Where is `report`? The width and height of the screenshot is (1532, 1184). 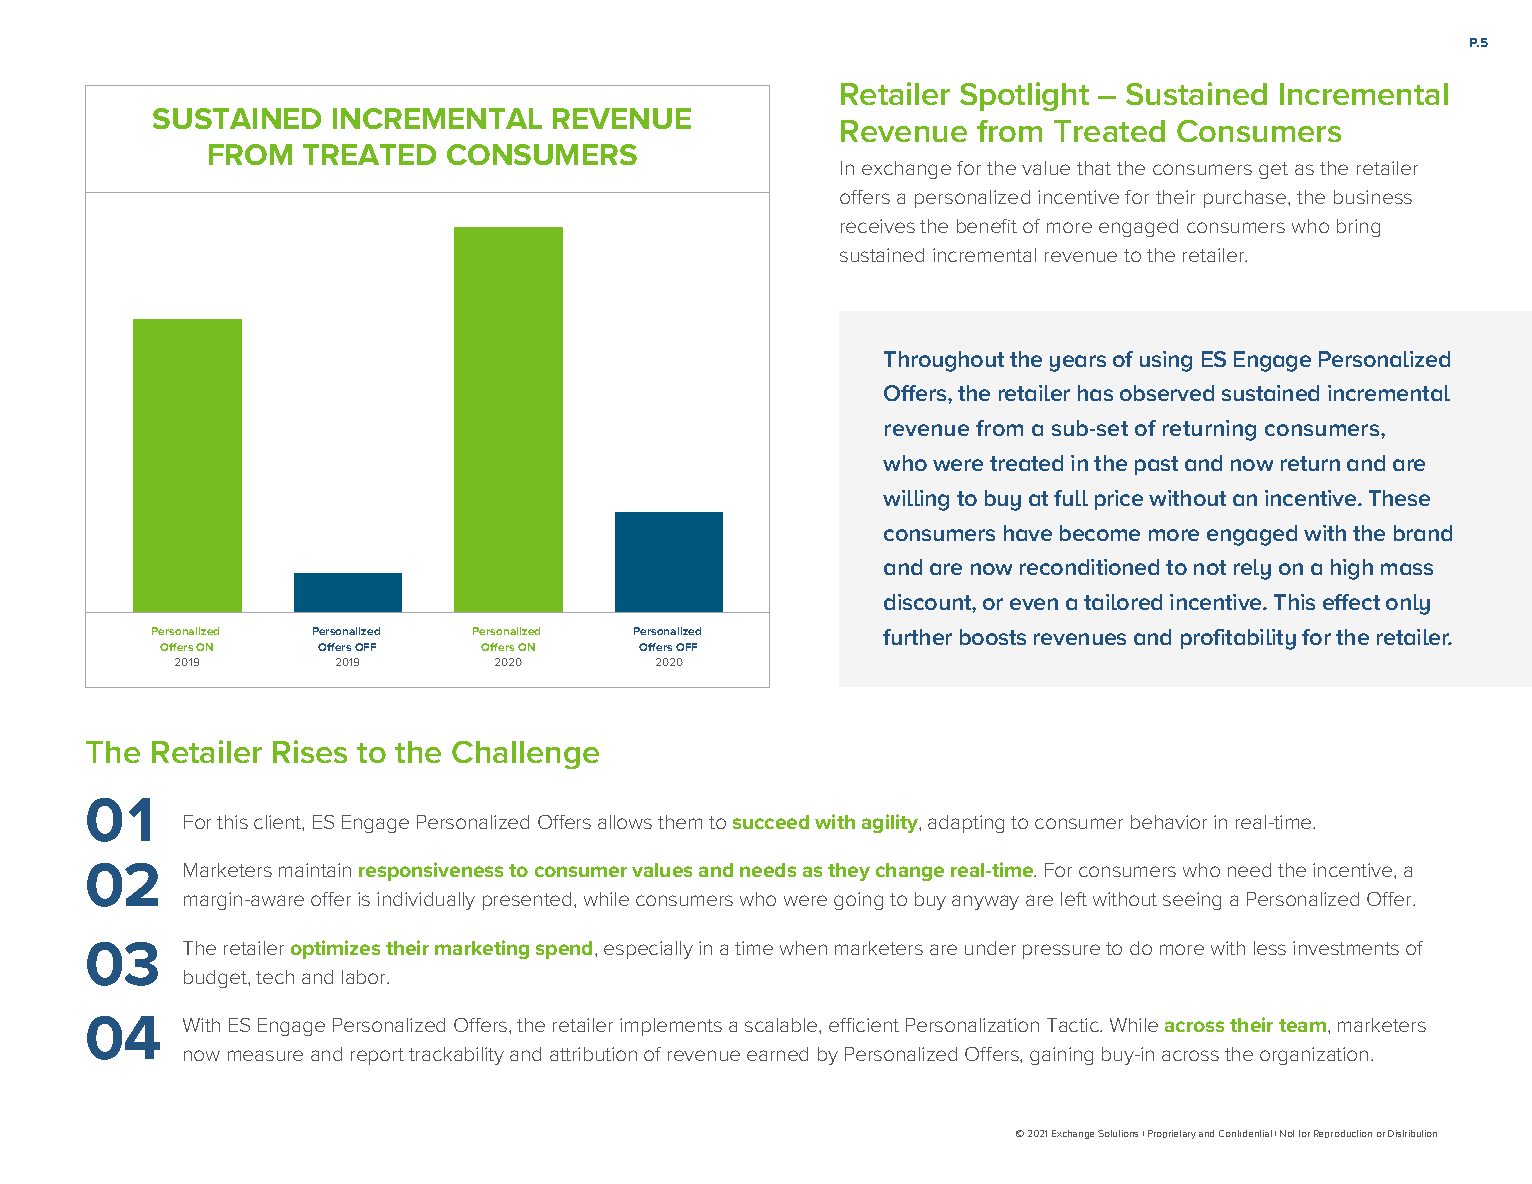
report is located at coordinates (377, 1056).
